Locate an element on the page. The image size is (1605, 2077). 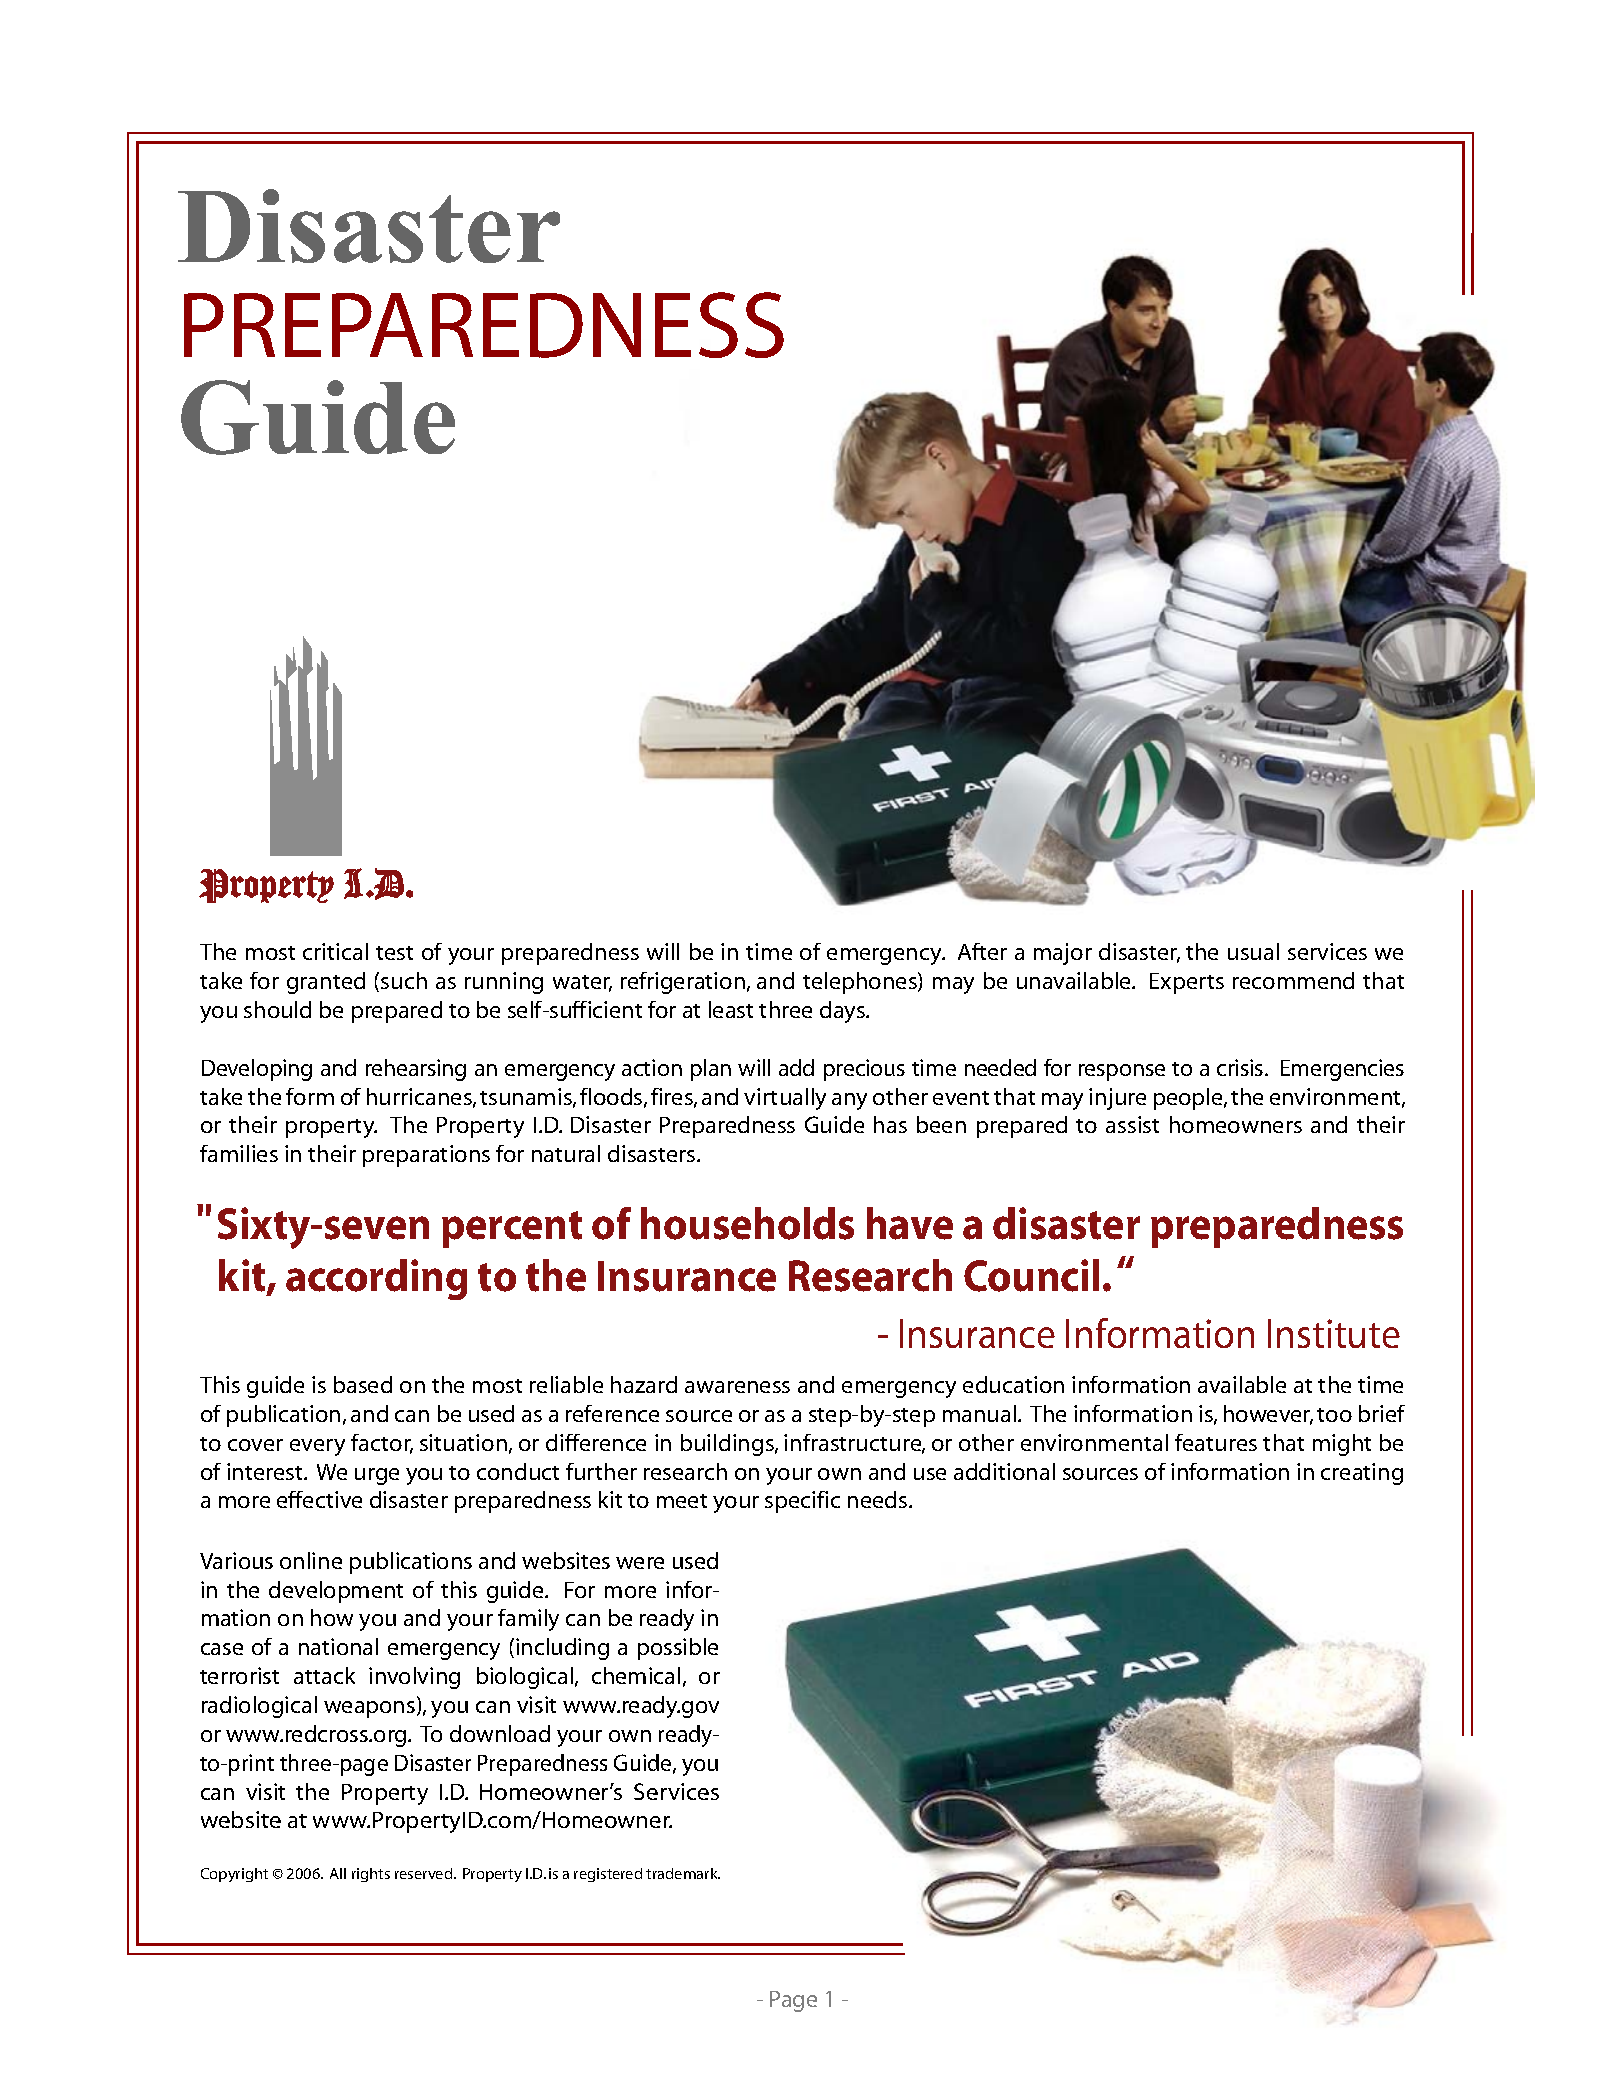
registered is located at coordinates (608, 1875).
